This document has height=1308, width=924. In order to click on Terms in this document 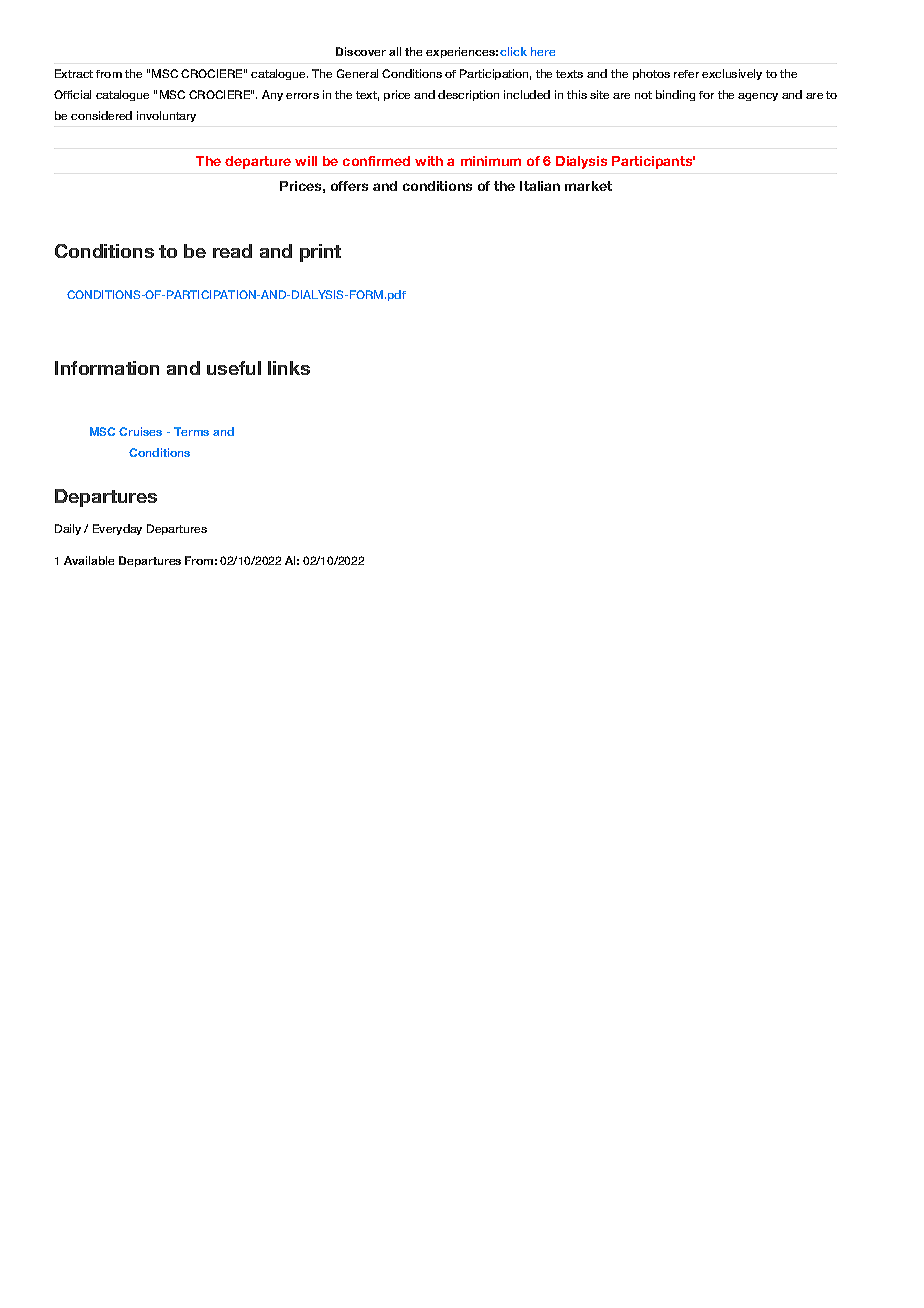, I will do `click(191, 431)`.
